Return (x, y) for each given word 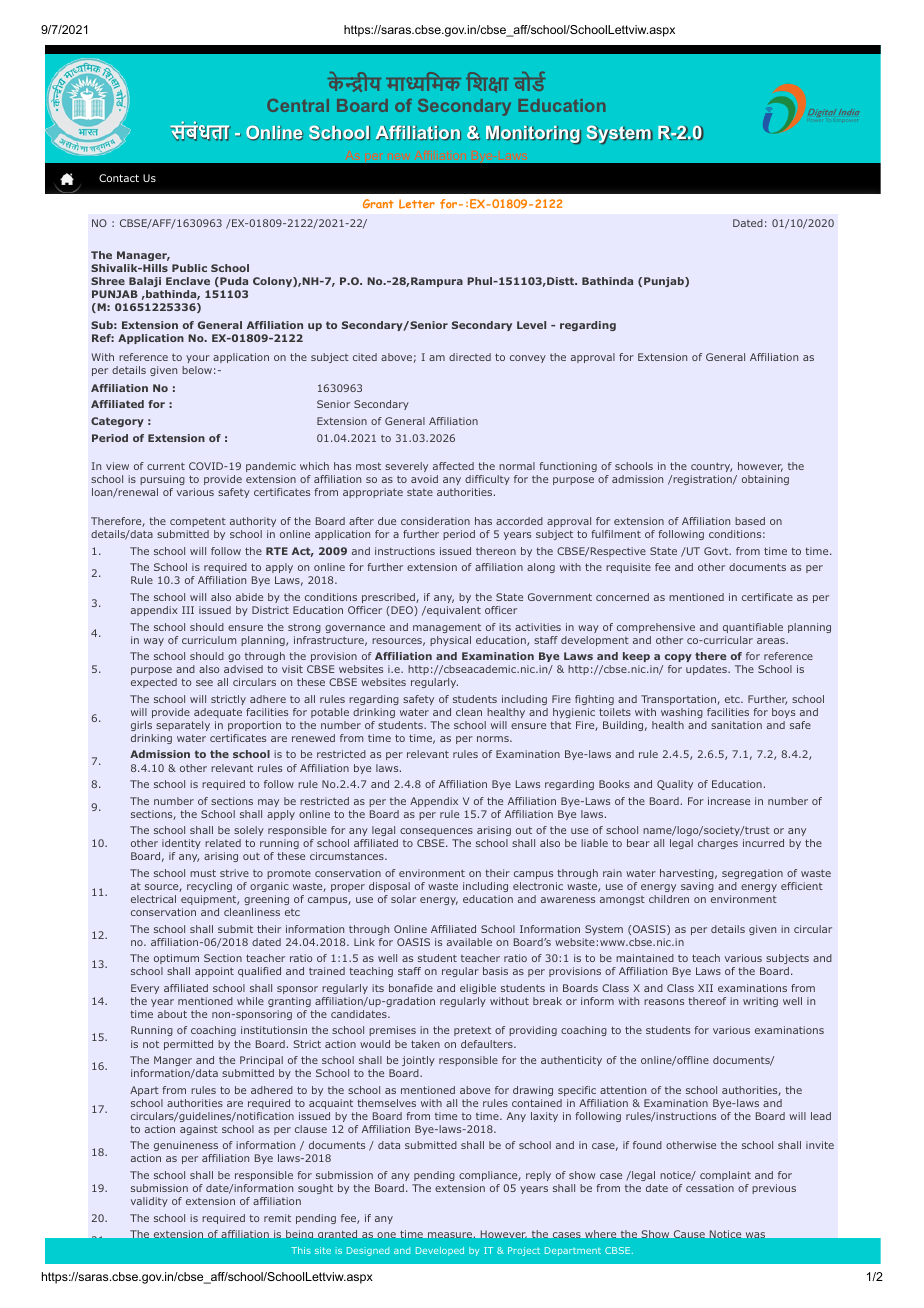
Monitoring (533, 135)
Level (531, 325)
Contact (119, 178)
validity (149, 1202)
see (204, 683)
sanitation (736, 725)
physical (450, 641)
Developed (440, 1251)
